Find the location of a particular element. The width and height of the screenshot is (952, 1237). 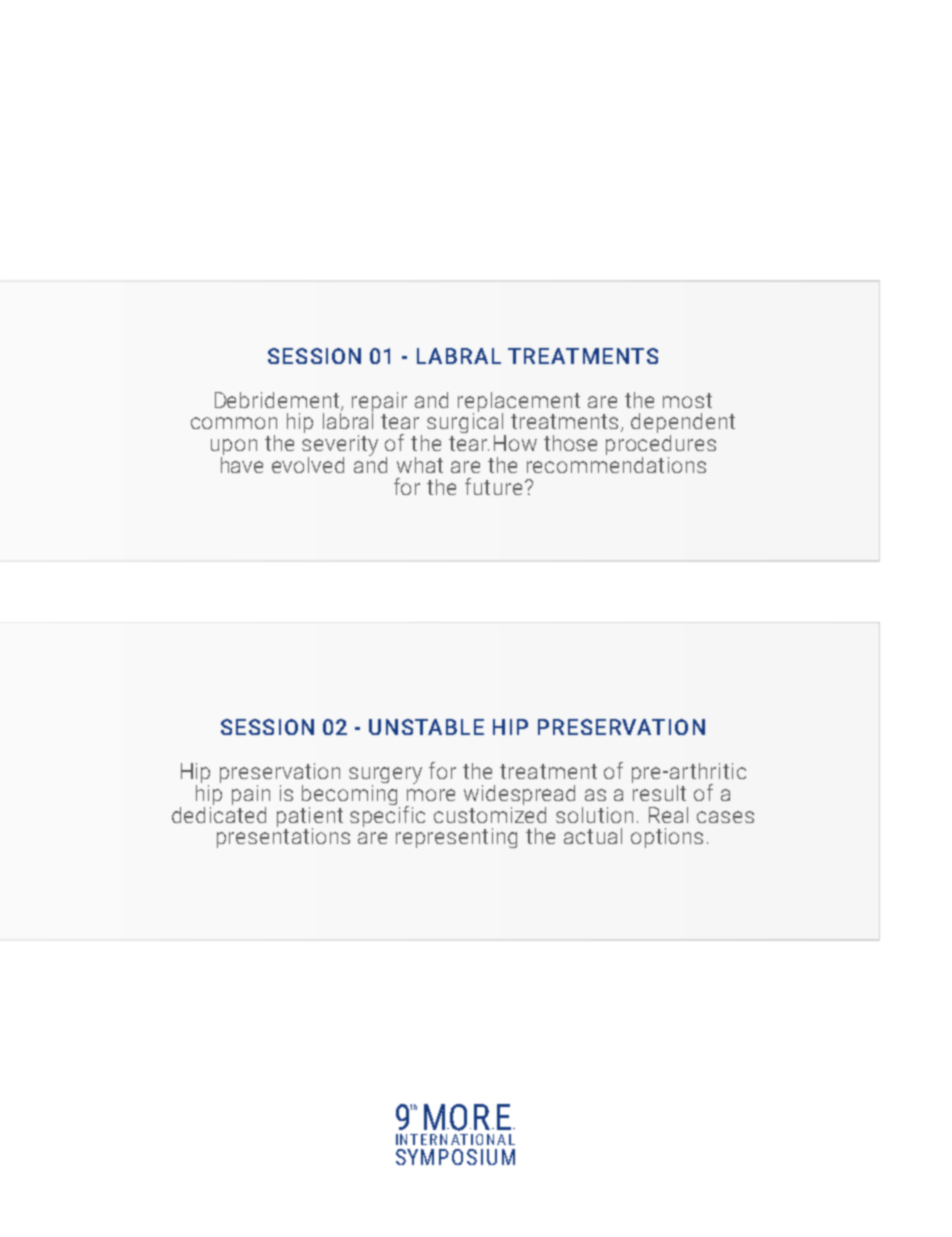

surgical is located at coordinates (466, 423).
